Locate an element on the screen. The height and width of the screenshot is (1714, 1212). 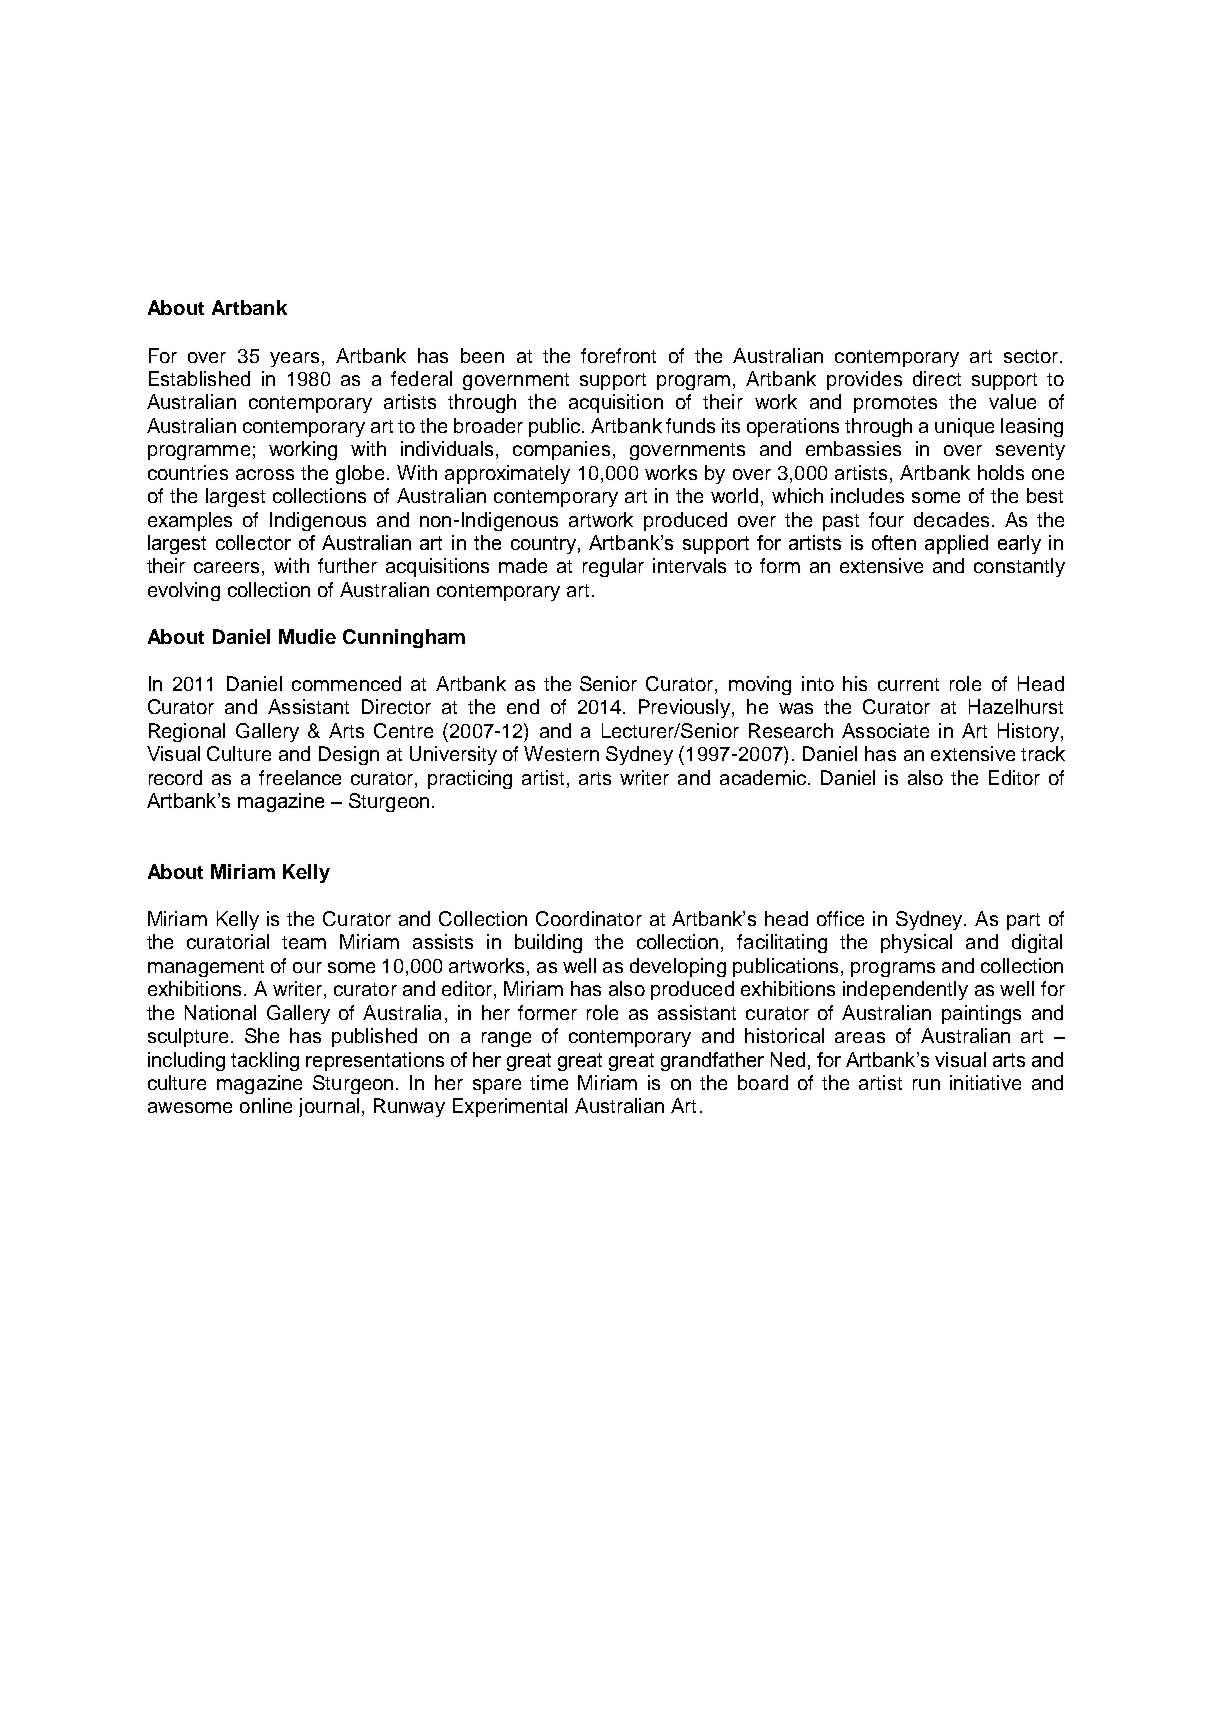
evolving is located at coordinates (184, 591).
